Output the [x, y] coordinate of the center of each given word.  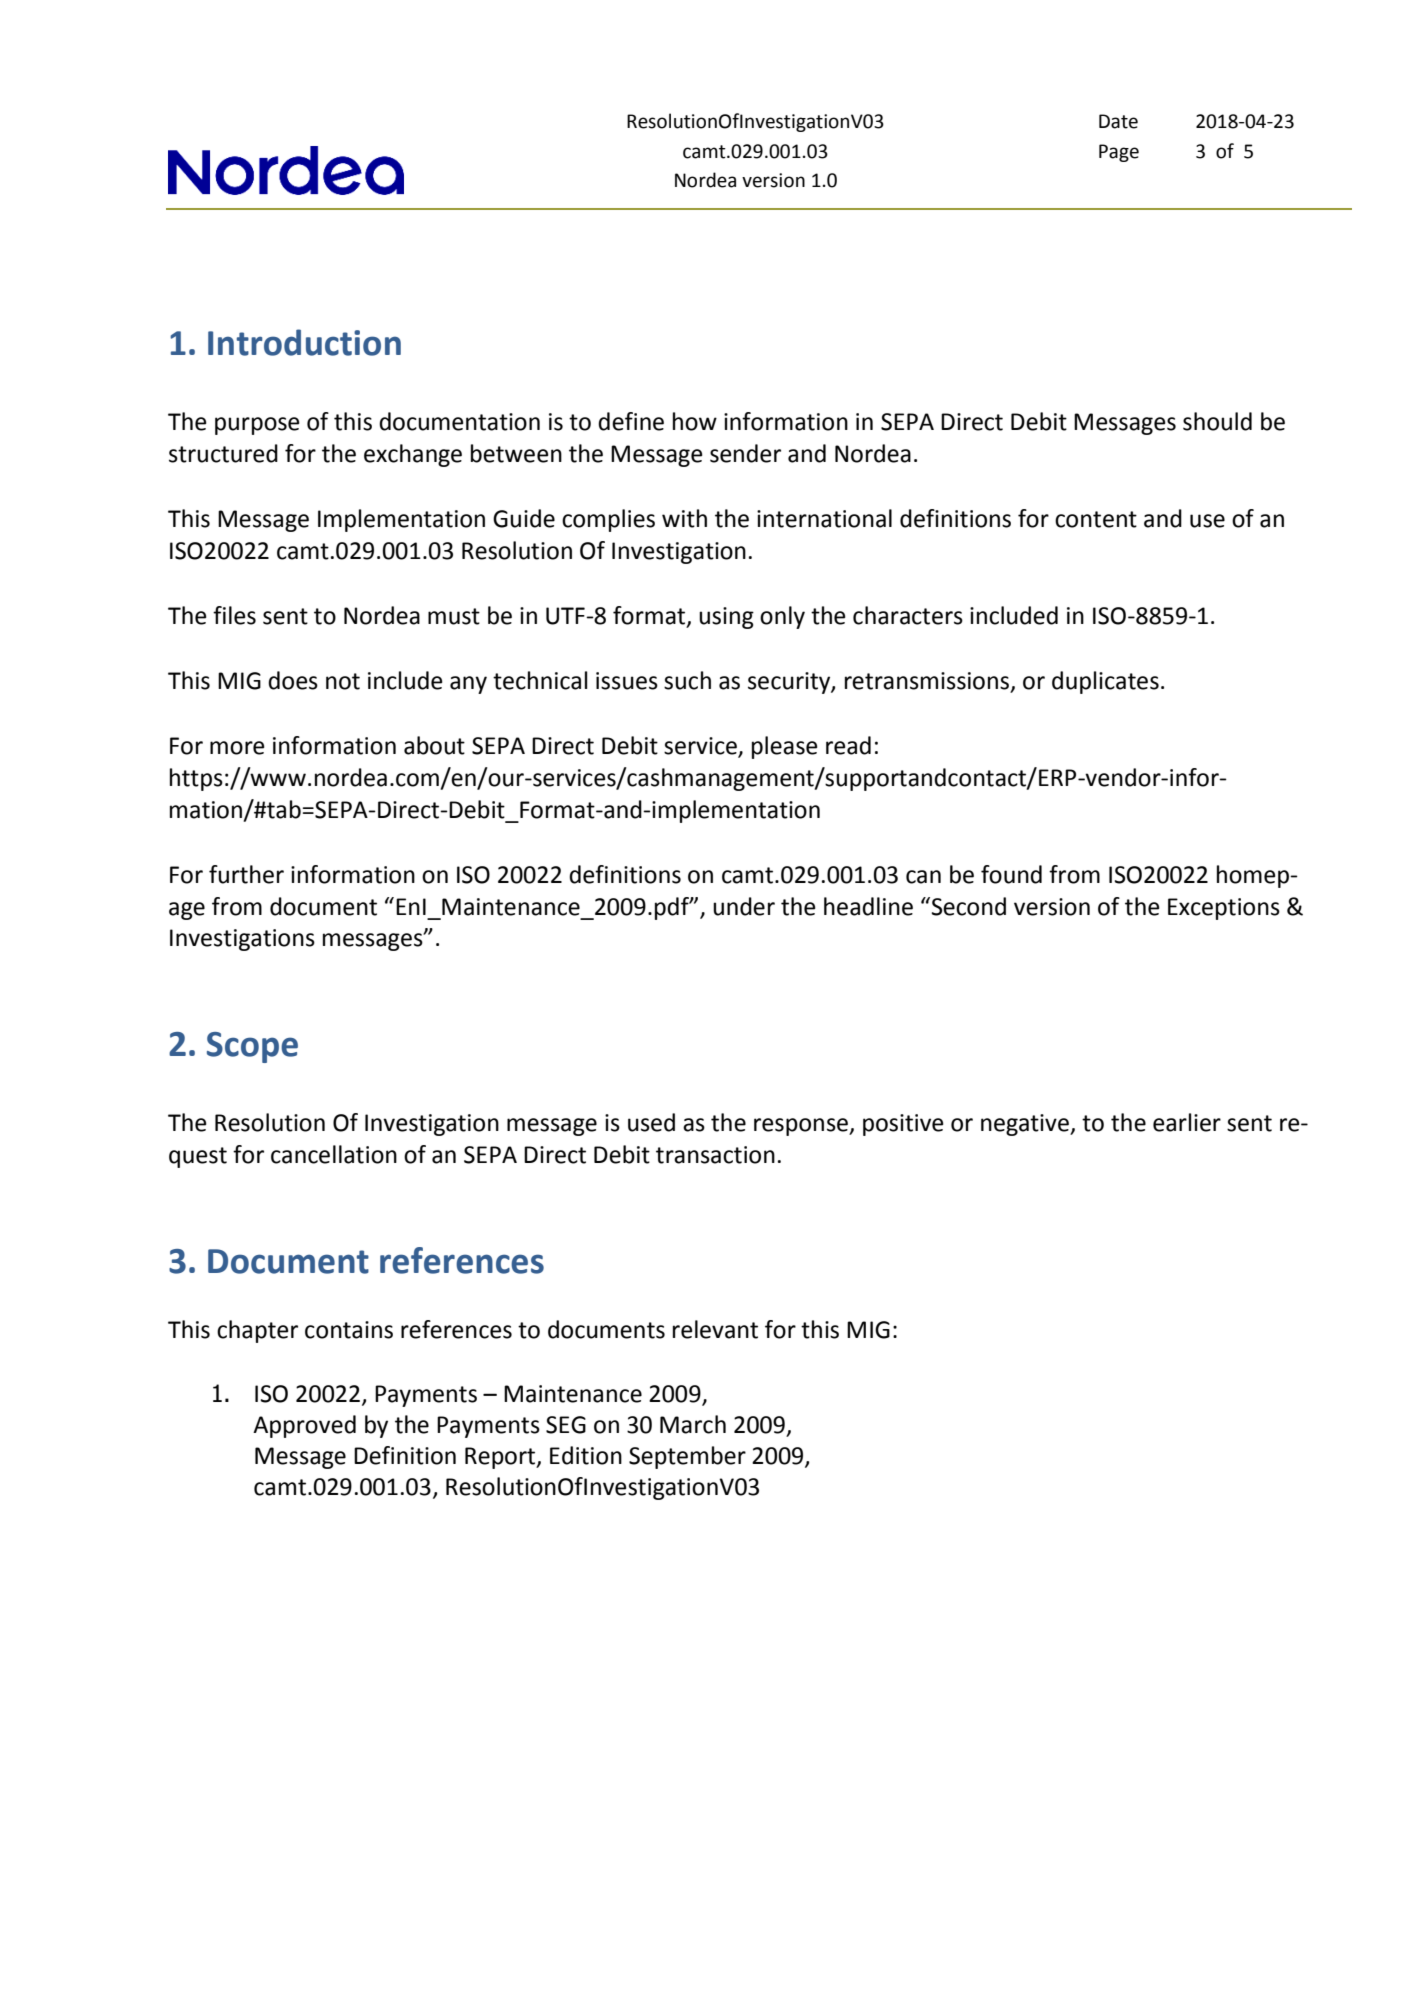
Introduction [304, 342]
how [695, 421]
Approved [304, 1426]
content [1096, 519]
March [693, 1424]
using [726, 618]
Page [1119, 153]
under [744, 906]
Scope [252, 1047]
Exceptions [1224, 909]
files [234, 615]
